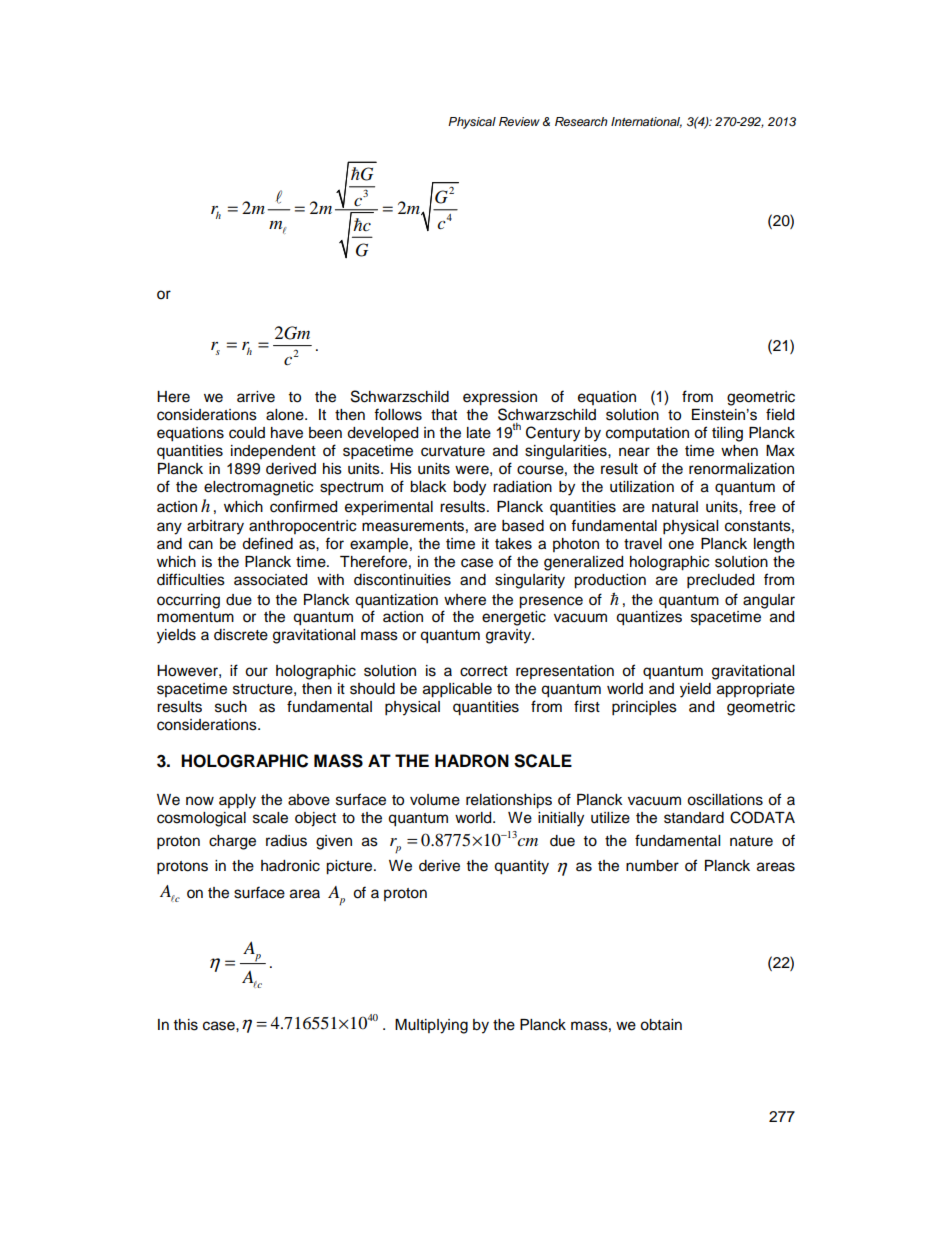 The width and height of the screenshot is (952, 1233). I want to click on correct, so click(484, 671).
